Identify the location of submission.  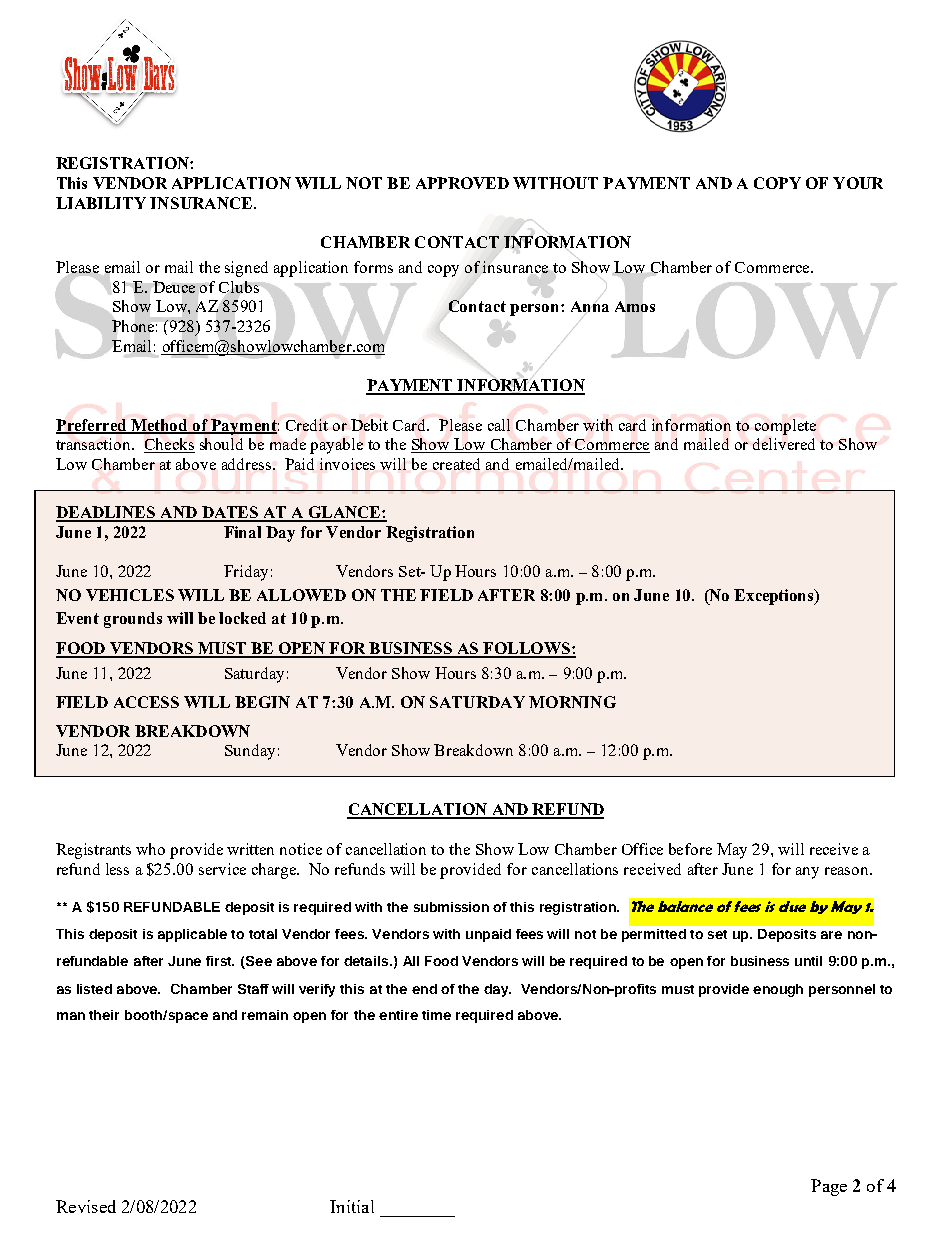
(451, 907).
